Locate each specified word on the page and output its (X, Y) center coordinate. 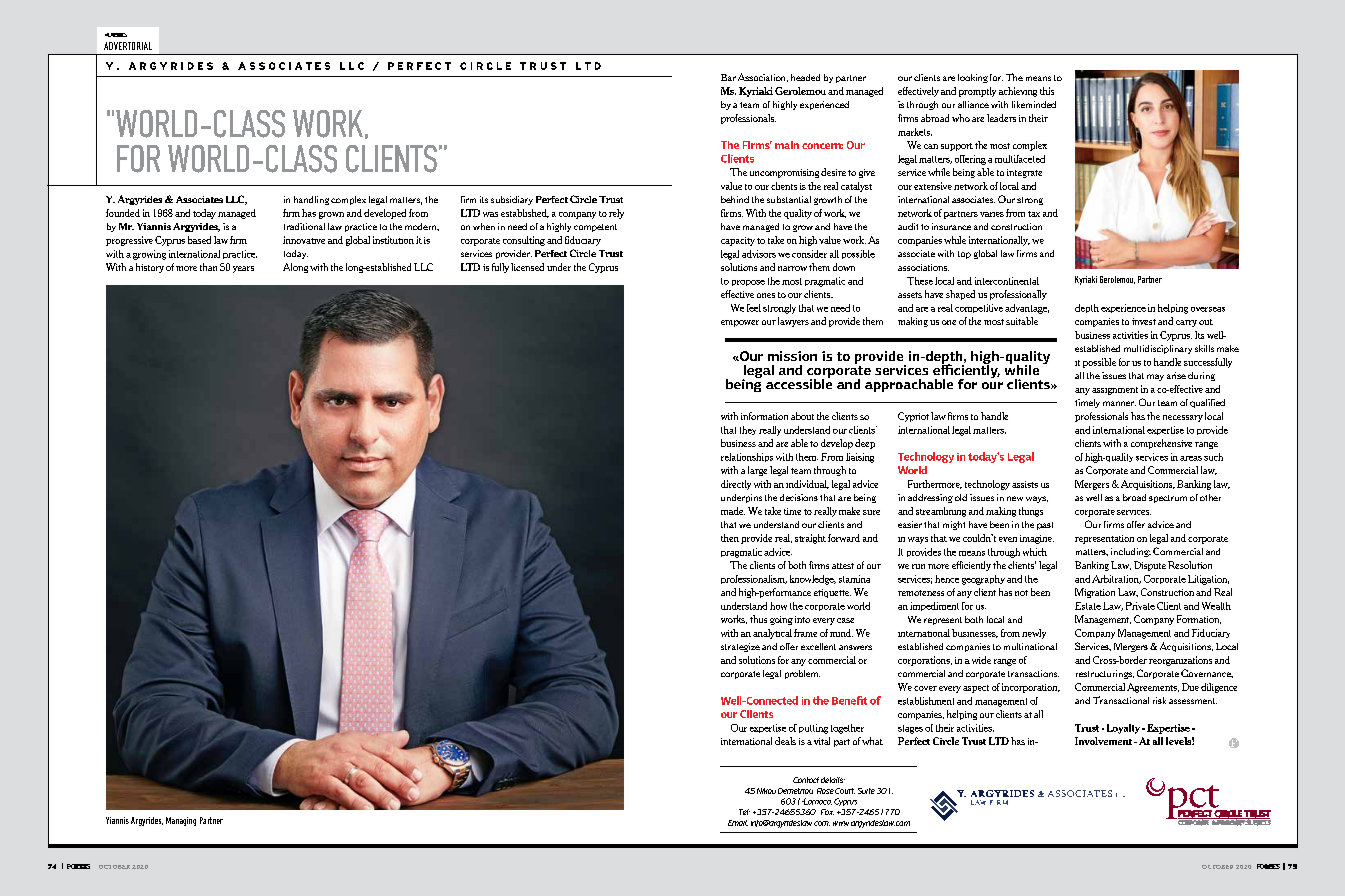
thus (758, 619)
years (243, 269)
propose (748, 283)
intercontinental (1007, 281)
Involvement (1105, 741)
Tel (744, 812)
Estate (1088, 606)
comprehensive (1161, 444)
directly (736, 485)
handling (311, 200)
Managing (181, 821)
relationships (747, 457)
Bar (728, 77)
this (1047, 91)
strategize (740, 647)
